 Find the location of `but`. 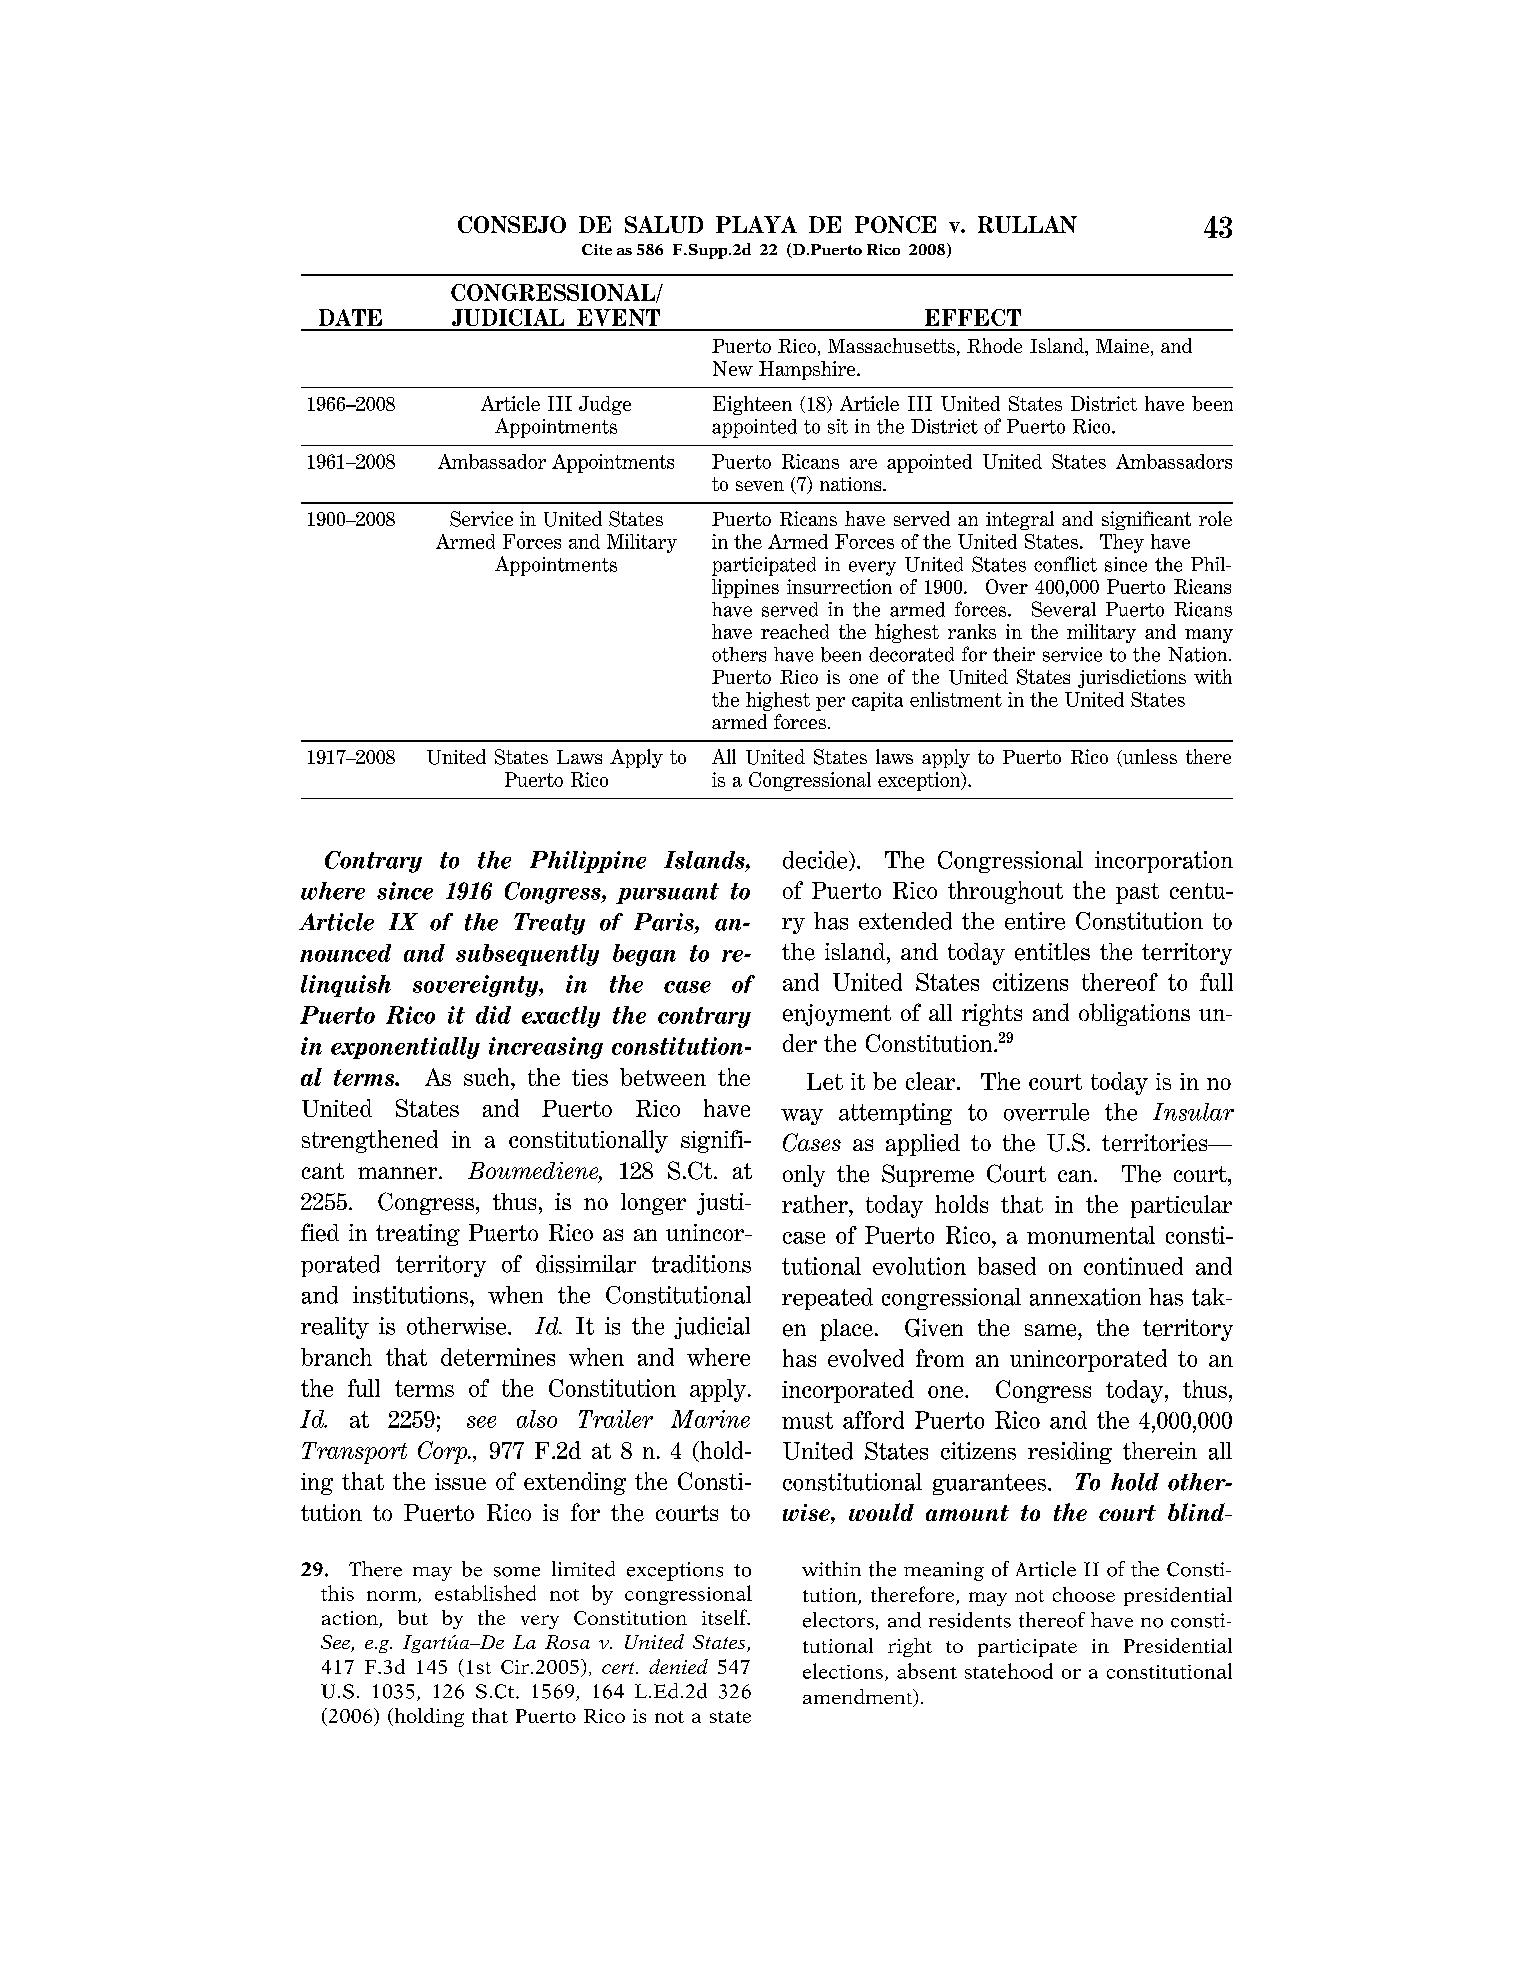

but is located at coordinates (413, 1617).
